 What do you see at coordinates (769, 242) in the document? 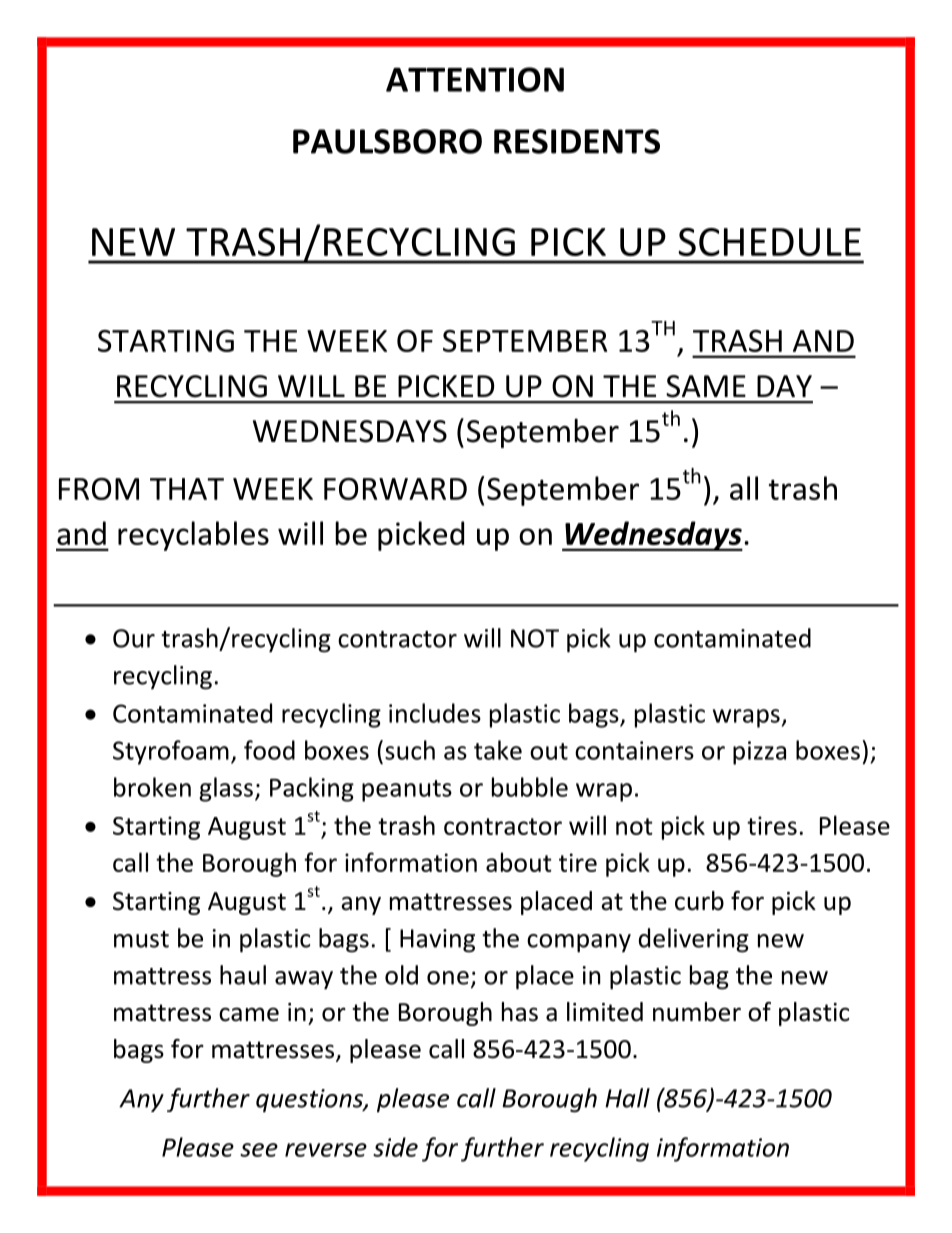
I see `SCHEDULE` at bounding box center [769, 242].
